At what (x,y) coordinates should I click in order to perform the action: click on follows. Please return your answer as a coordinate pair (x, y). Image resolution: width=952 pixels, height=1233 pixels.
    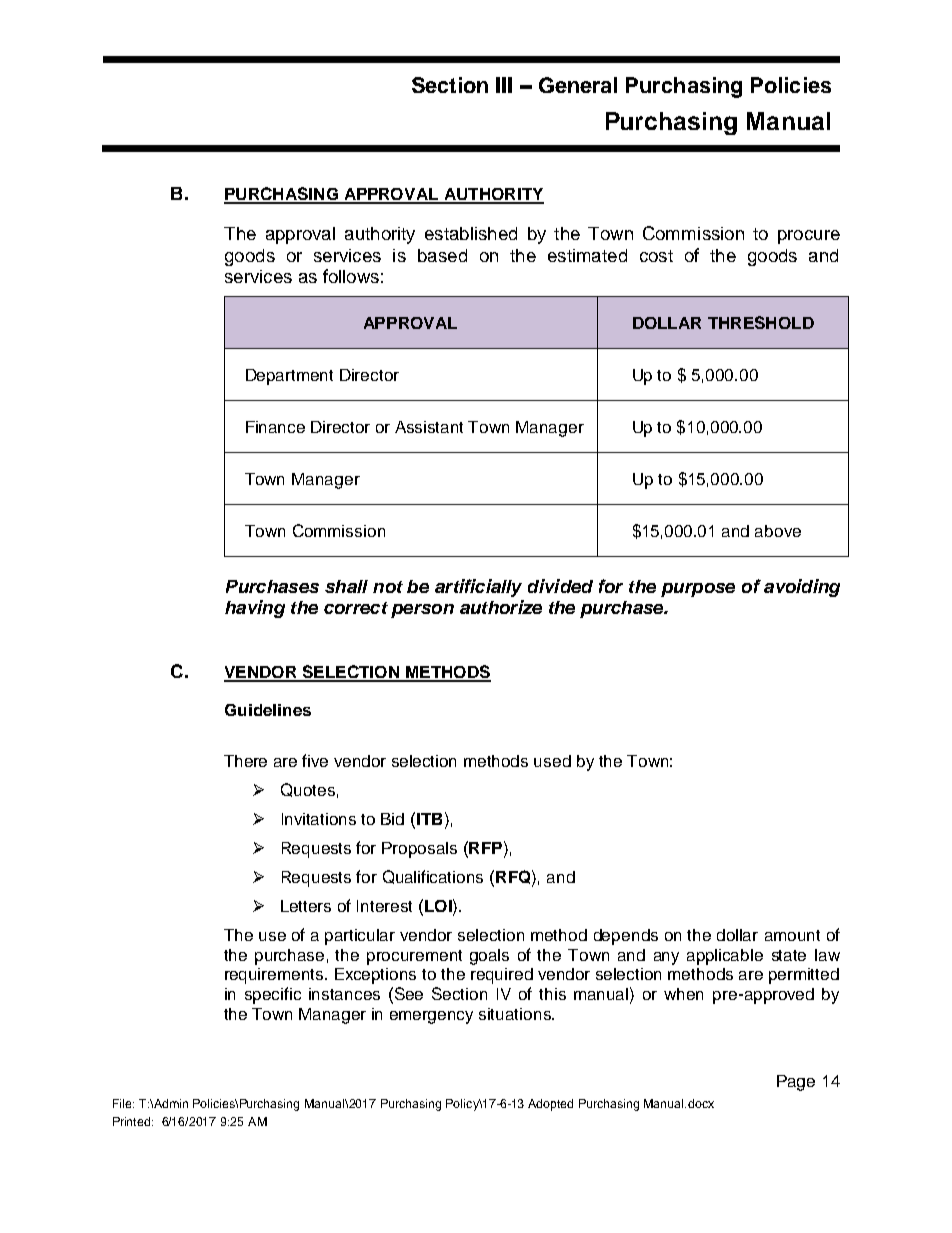
    Looking at the image, I should click on (351, 276).
